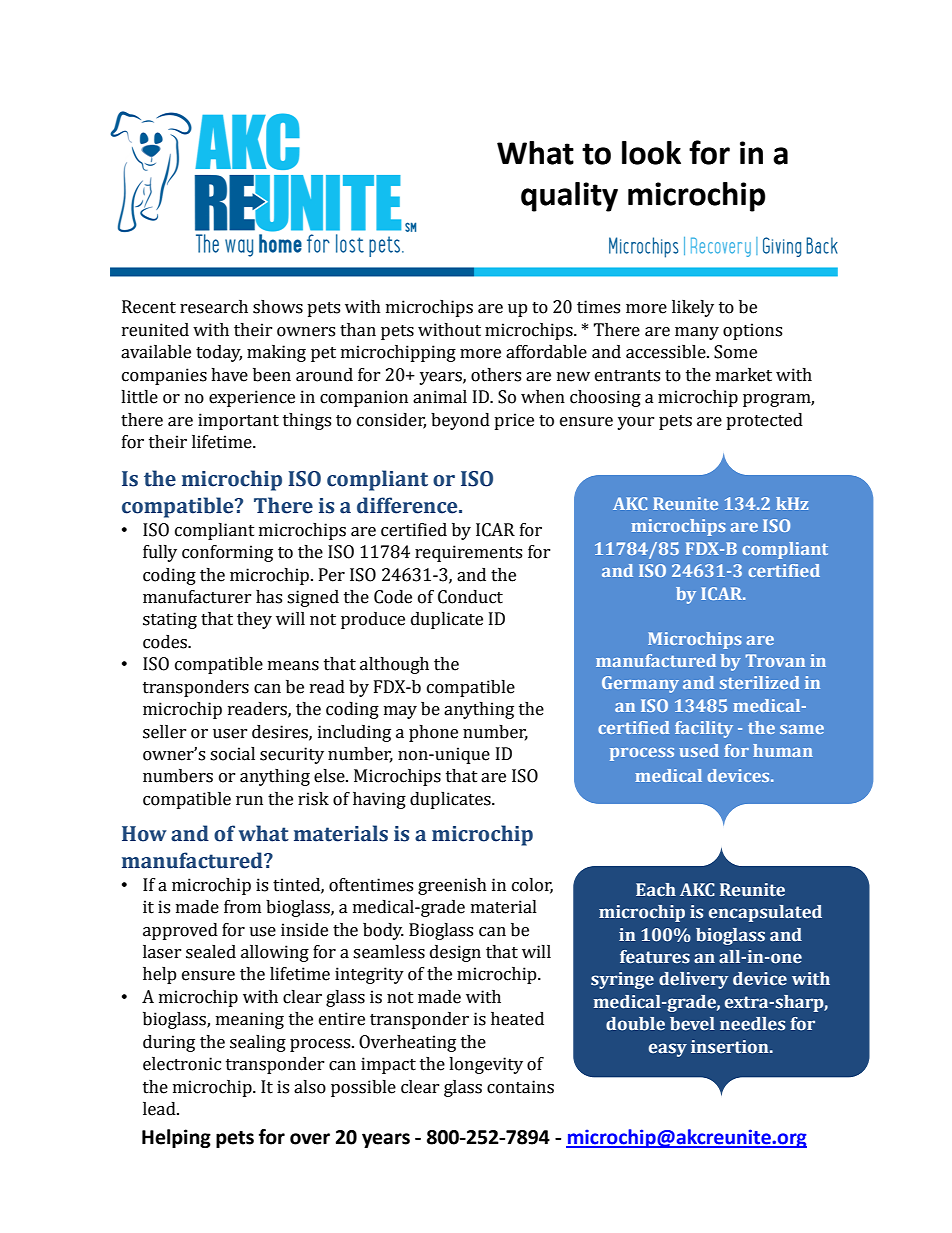 This screenshot has height=1233, width=952. I want to click on easy, so click(668, 1050).
